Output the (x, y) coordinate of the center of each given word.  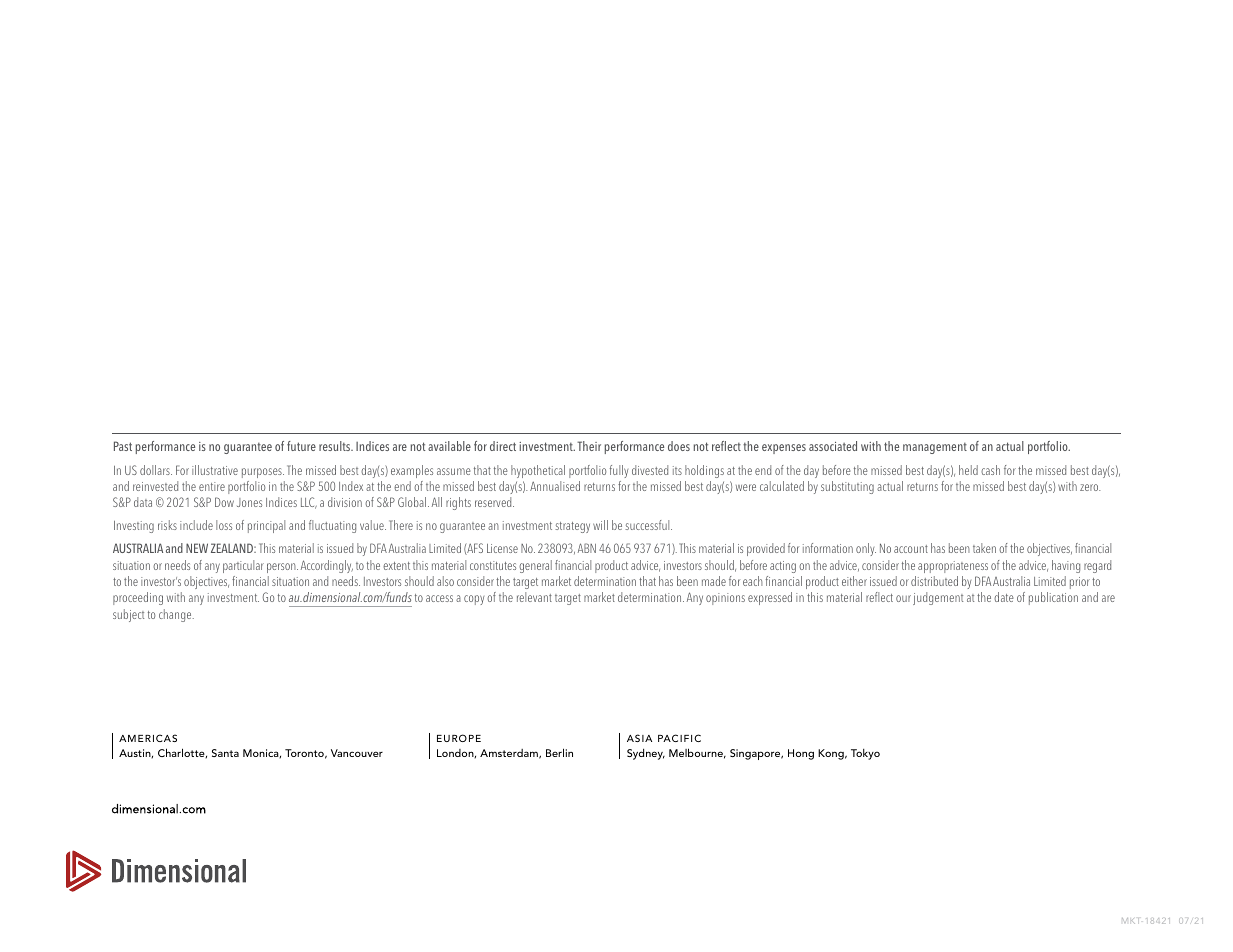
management (935, 448)
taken (984, 548)
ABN (587, 548)
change (176, 615)
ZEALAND (233, 548)
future (301, 446)
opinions (725, 599)
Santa (225, 753)
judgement (938, 598)
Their (589, 446)
